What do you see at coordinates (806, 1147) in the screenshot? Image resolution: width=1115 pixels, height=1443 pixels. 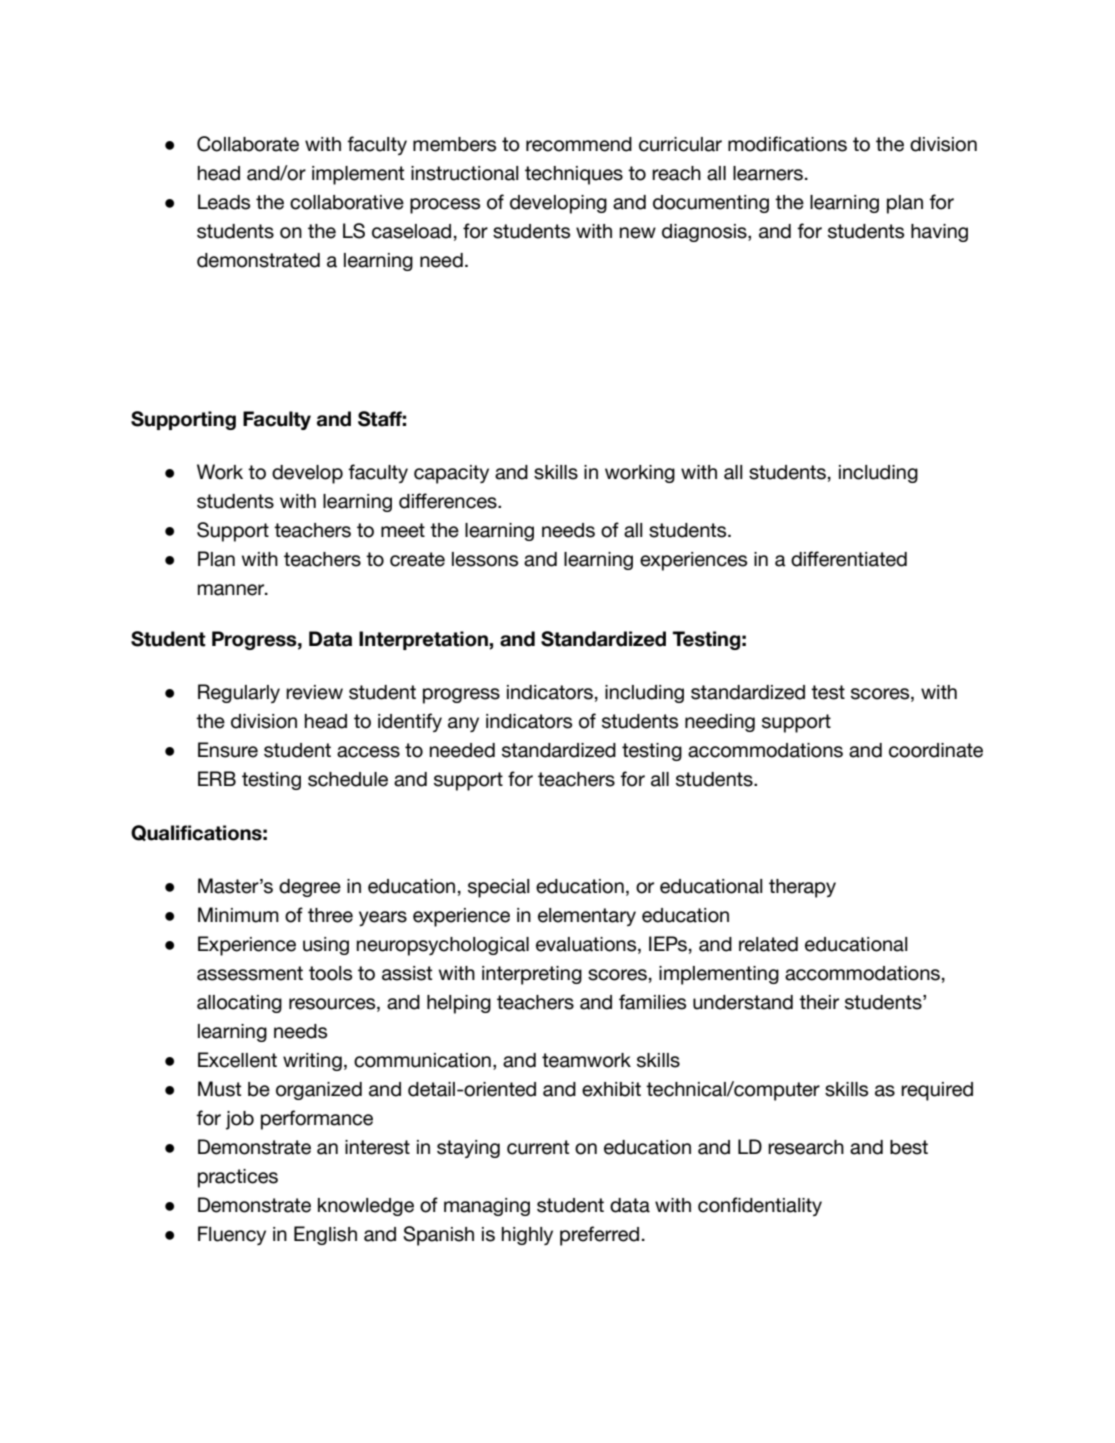 I see `research` at bounding box center [806, 1147].
